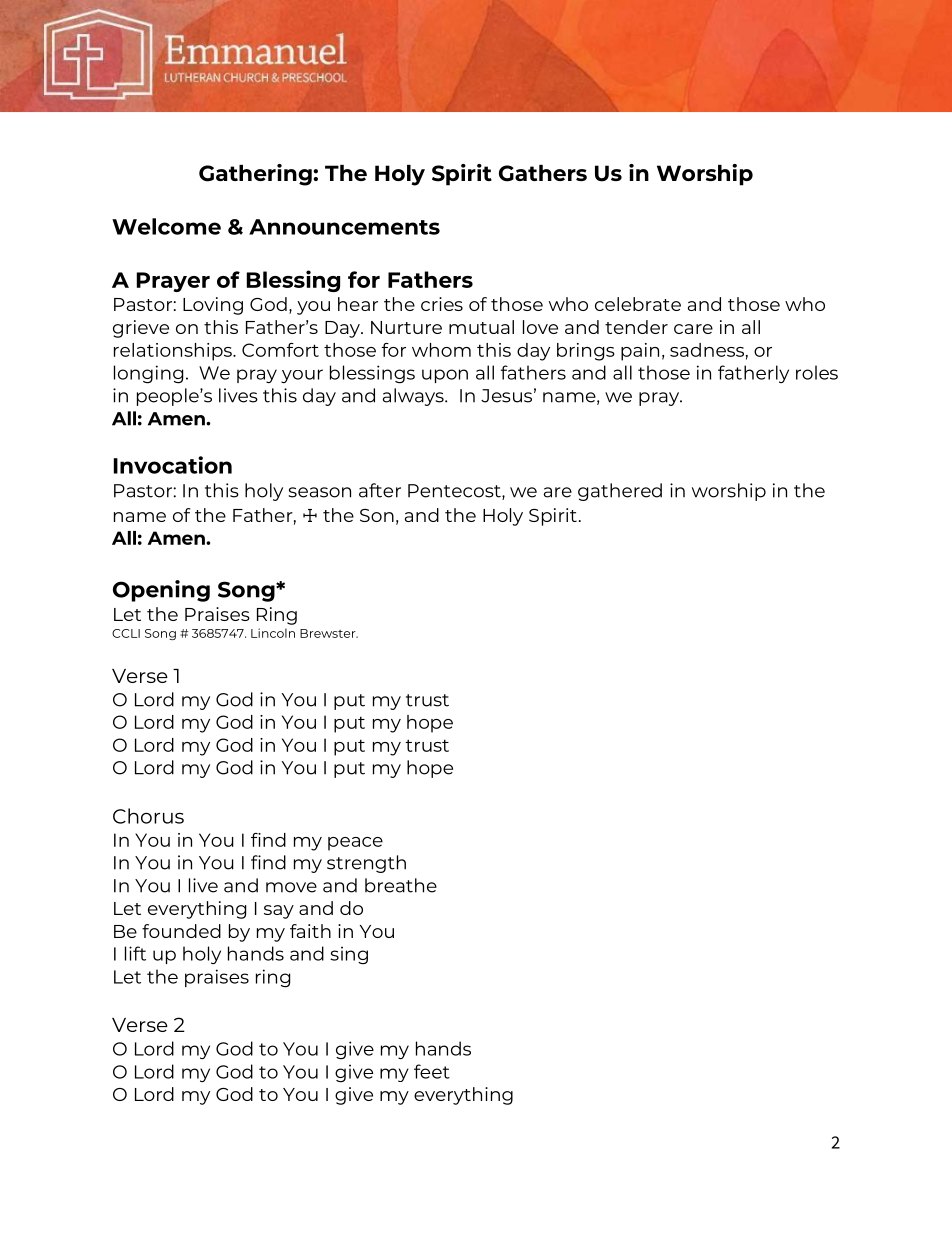 This screenshot has height=1233, width=952. Describe the element at coordinates (432, 1071) in the screenshot. I see `feet` at that location.
